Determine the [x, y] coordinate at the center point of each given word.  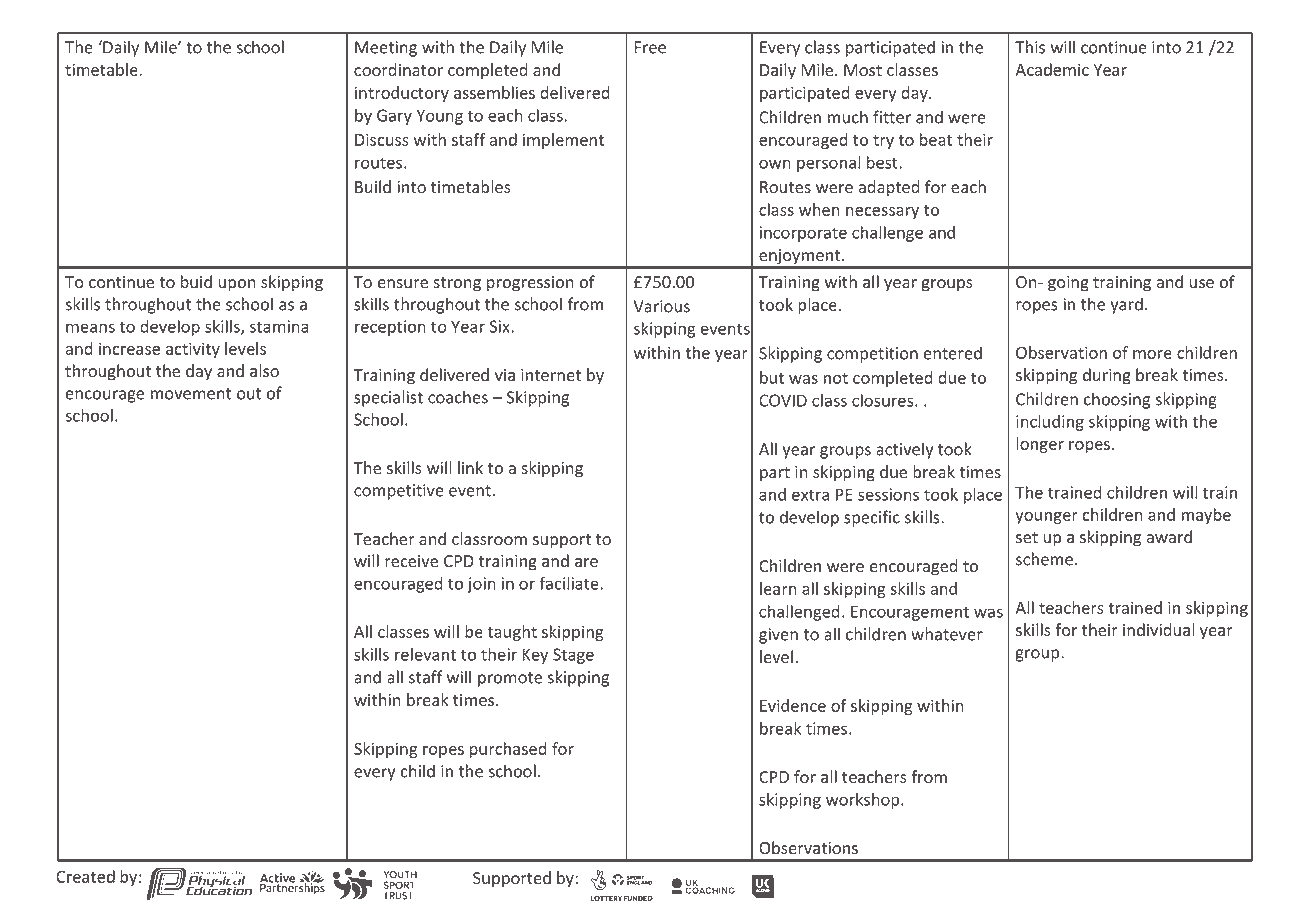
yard [1126, 305]
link [470, 467]
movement [191, 394]
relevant [425, 654]
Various [661, 306]
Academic [1052, 69]
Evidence [793, 705]
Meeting [386, 49]
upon [237, 285]
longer [1040, 445]
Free [650, 47]
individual [1158, 629]
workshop [864, 801]
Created [85, 876]
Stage [573, 656]
